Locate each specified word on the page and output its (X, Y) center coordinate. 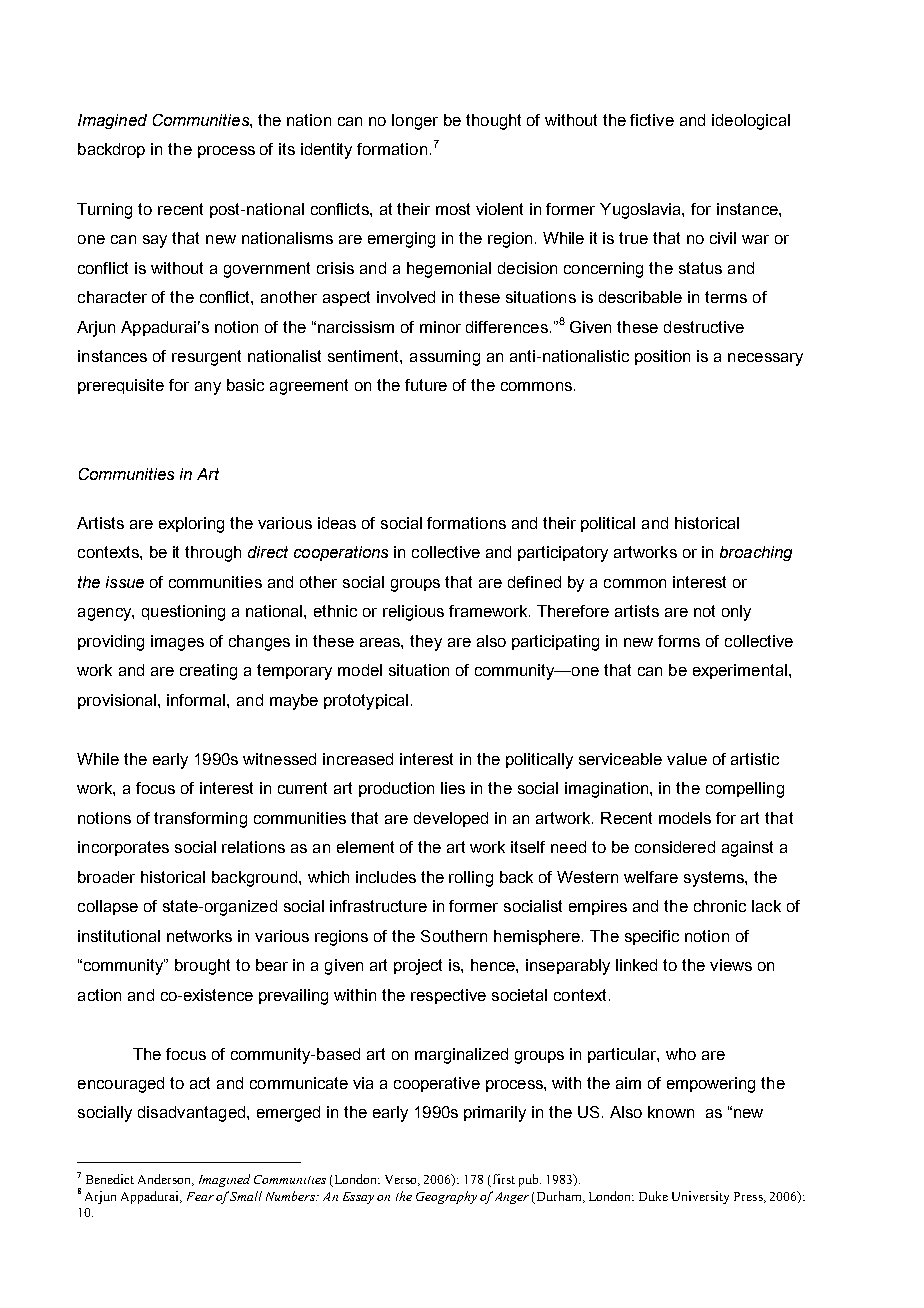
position (662, 357)
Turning (104, 211)
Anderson (166, 1180)
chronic (720, 906)
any (208, 388)
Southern (454, 936)
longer (415, 122)
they (426, 643)
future (426, 385)
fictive (652, 120)
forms (679, 641)
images (177, 643)
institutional (119, 936)
